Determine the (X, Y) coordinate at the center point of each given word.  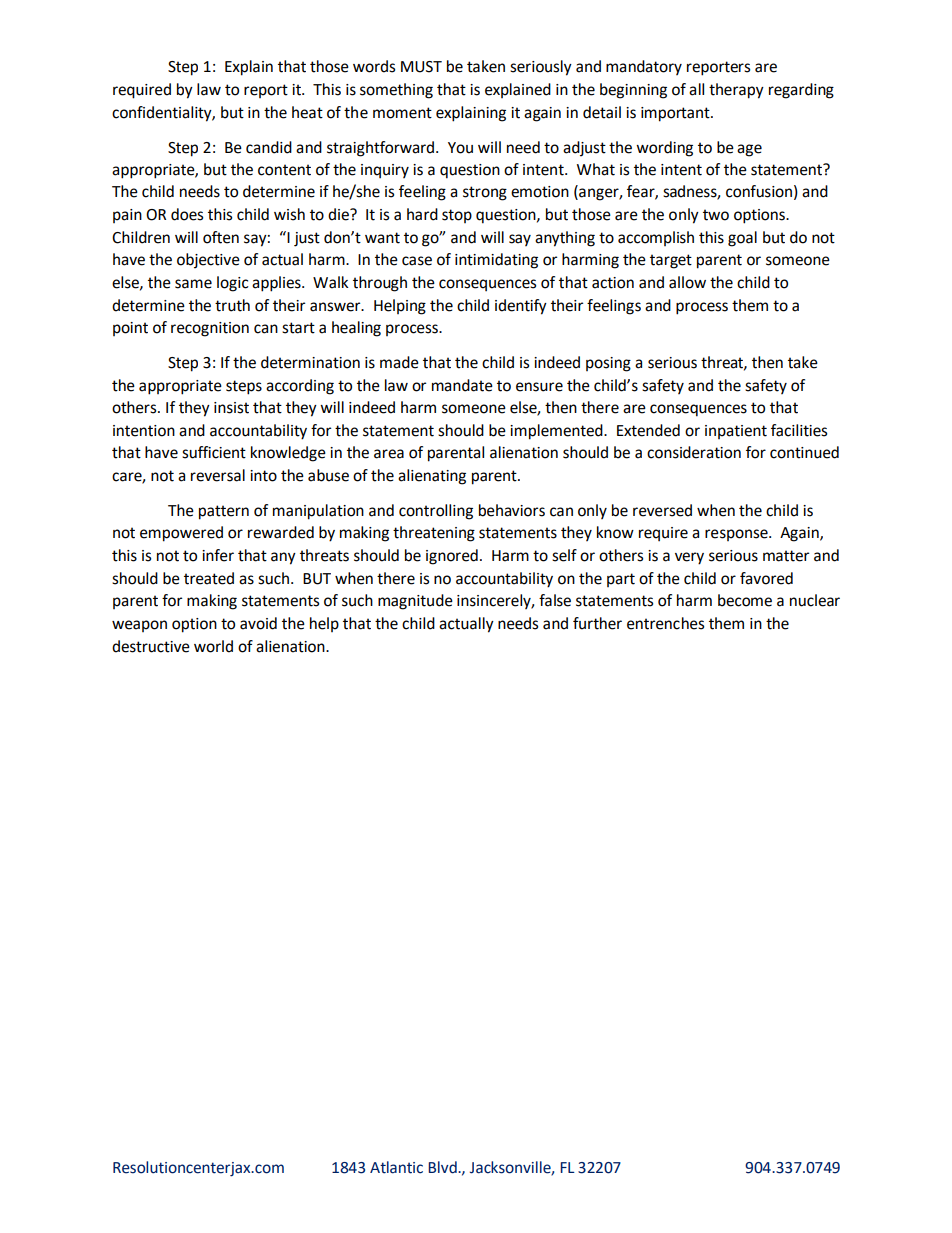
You (460, 148)
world (213, 646)
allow (687, 282)
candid (269, 147)
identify (521, 307)
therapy (736, 91)
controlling (436, 512)
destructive (151, 646)
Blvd (443, 1167)
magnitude (415, 602)
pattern (224, 512)
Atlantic (396, 1167)
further (597, 623)
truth (232, 305)
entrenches (665, 623)
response (737, 535)
